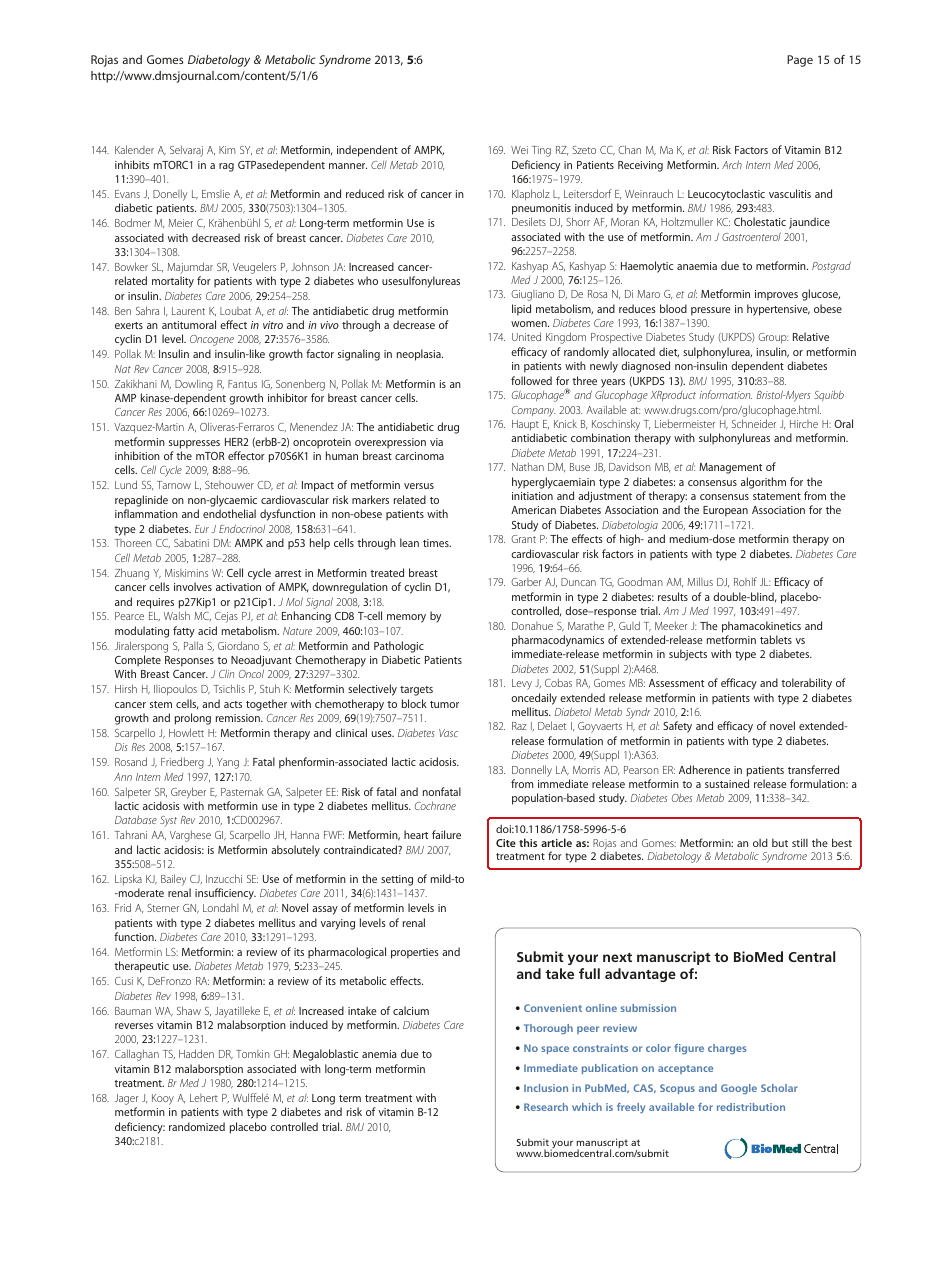 This screenshot has width=952, height=1270. I want to click on redistribution, so click(751, 1107).
